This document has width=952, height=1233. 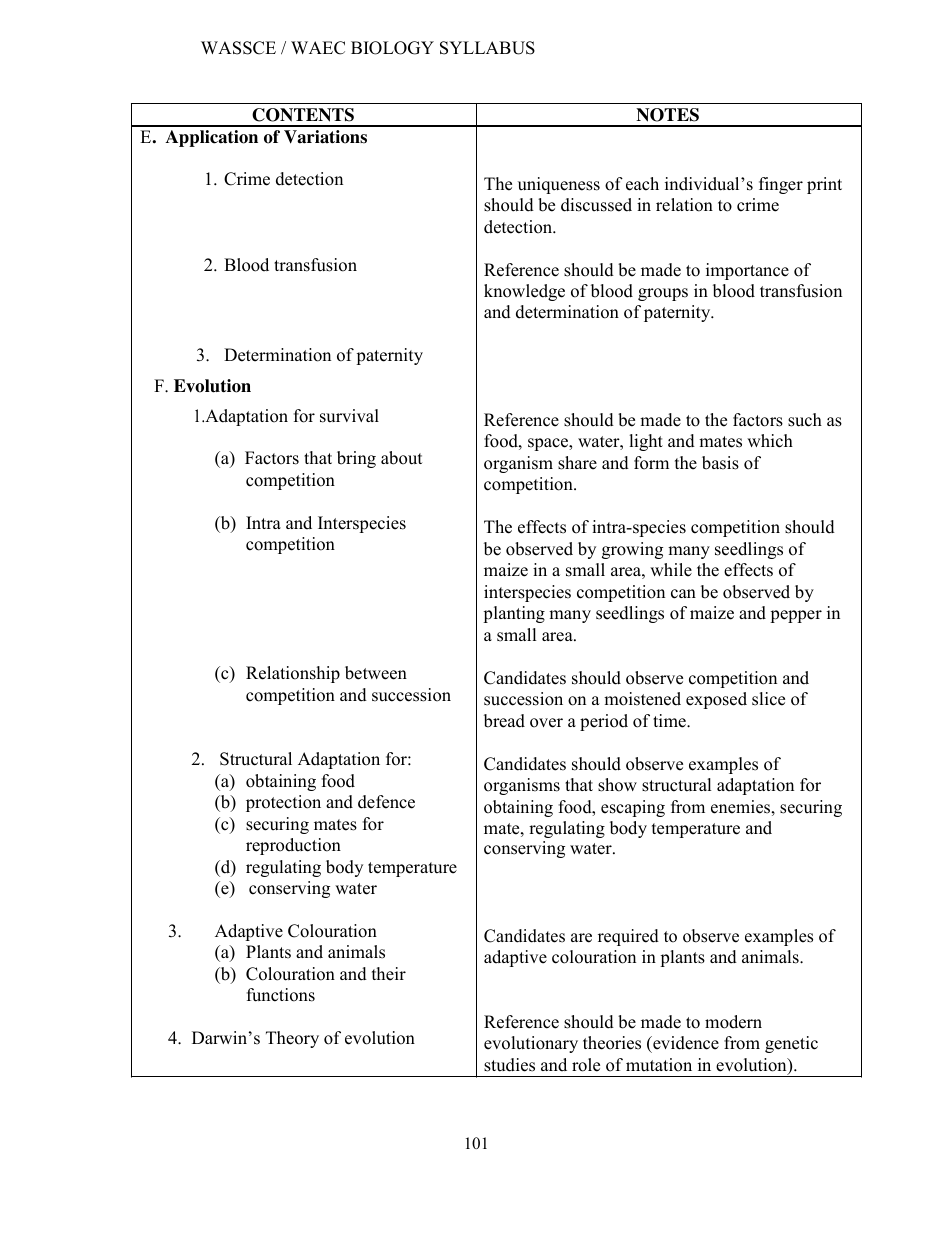 I want to click on studies, so click(x=509, y=1065).
